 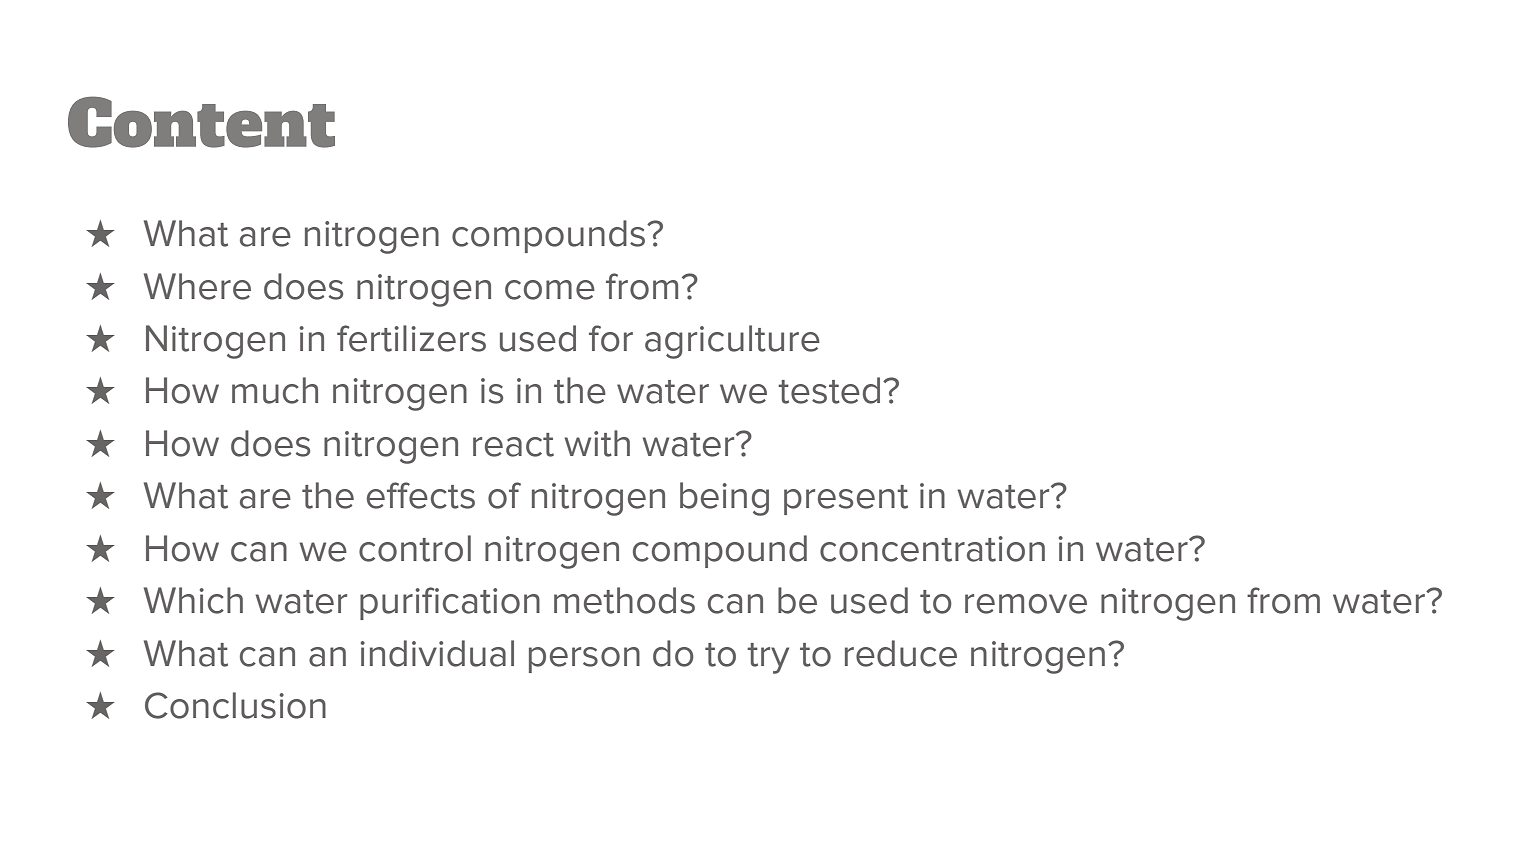 I want to click on Content, so click(x=201, y=122).
